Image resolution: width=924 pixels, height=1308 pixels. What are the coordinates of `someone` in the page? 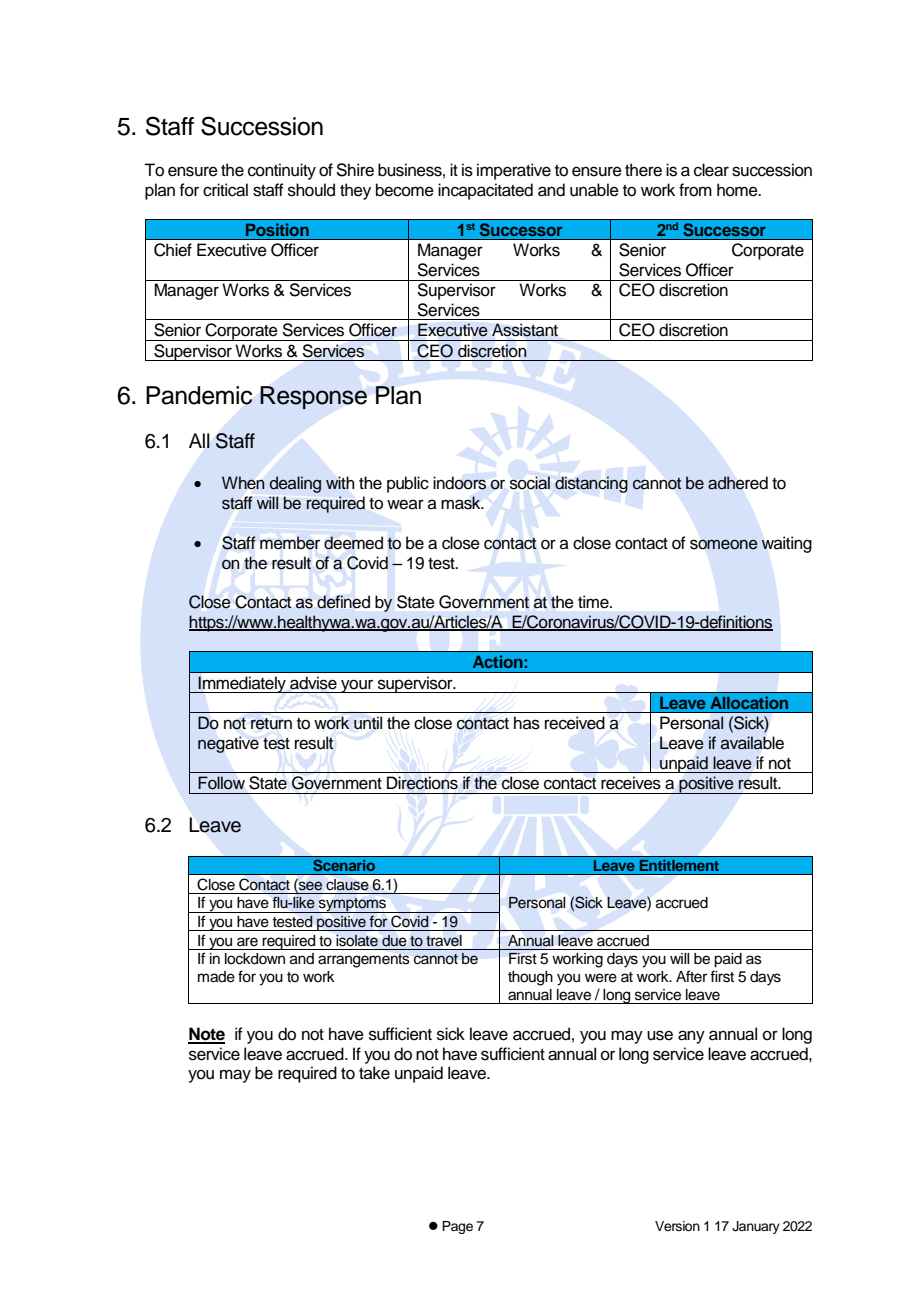 It's located at (724, 544).
